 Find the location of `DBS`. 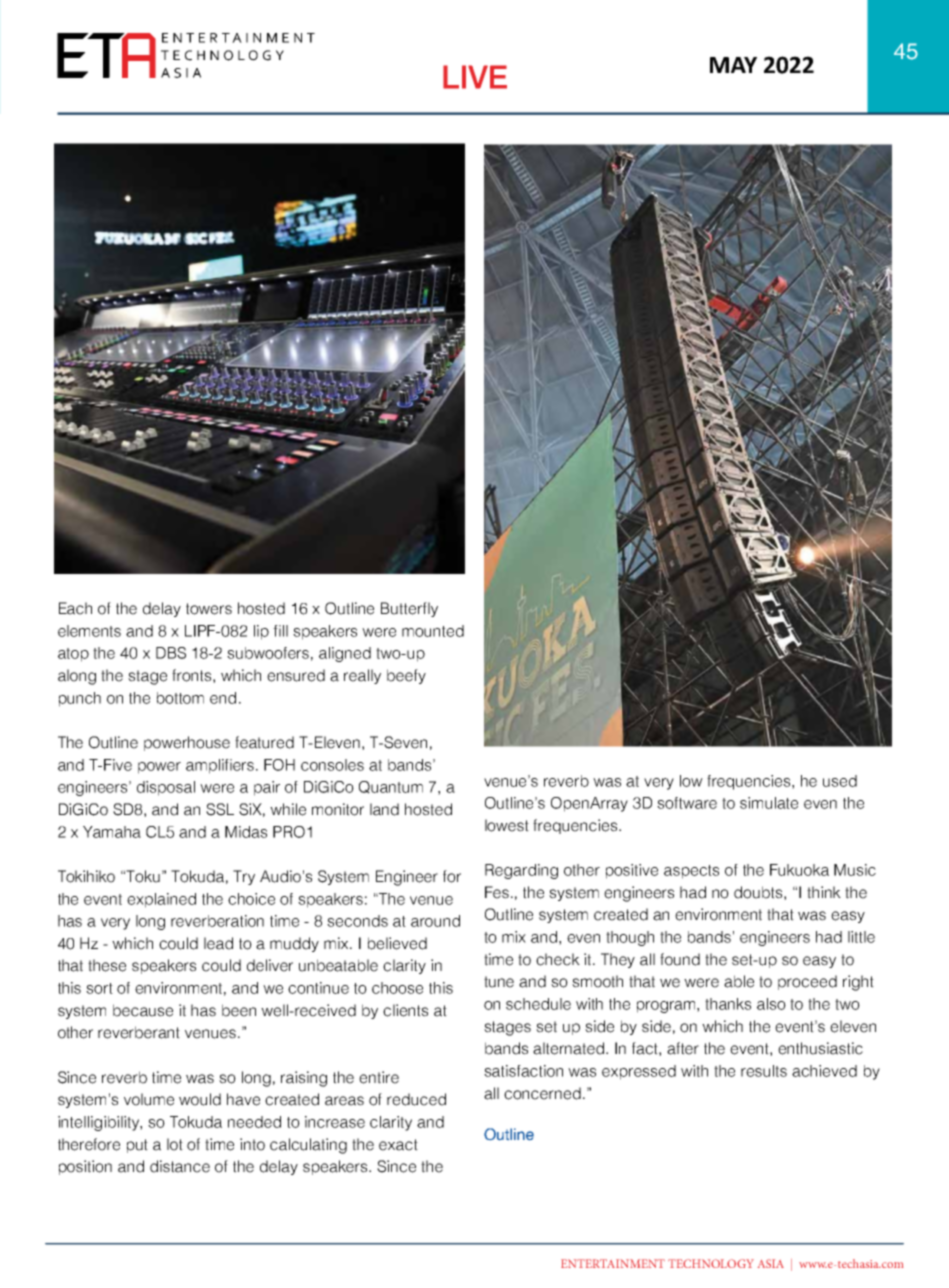

DBS is located at coordinates (171, 653).
